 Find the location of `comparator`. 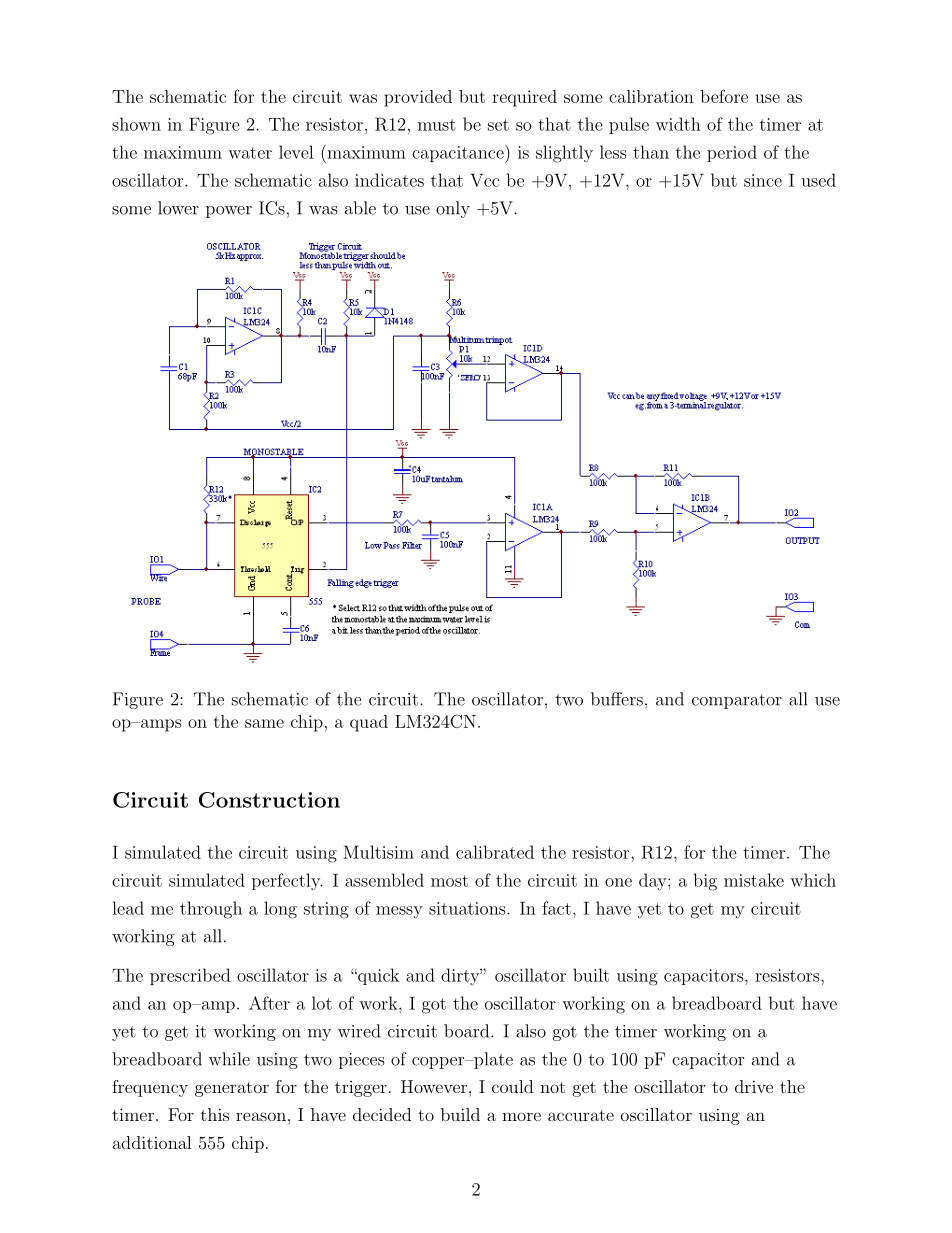

comparator is located at coordinates (737, 701).
